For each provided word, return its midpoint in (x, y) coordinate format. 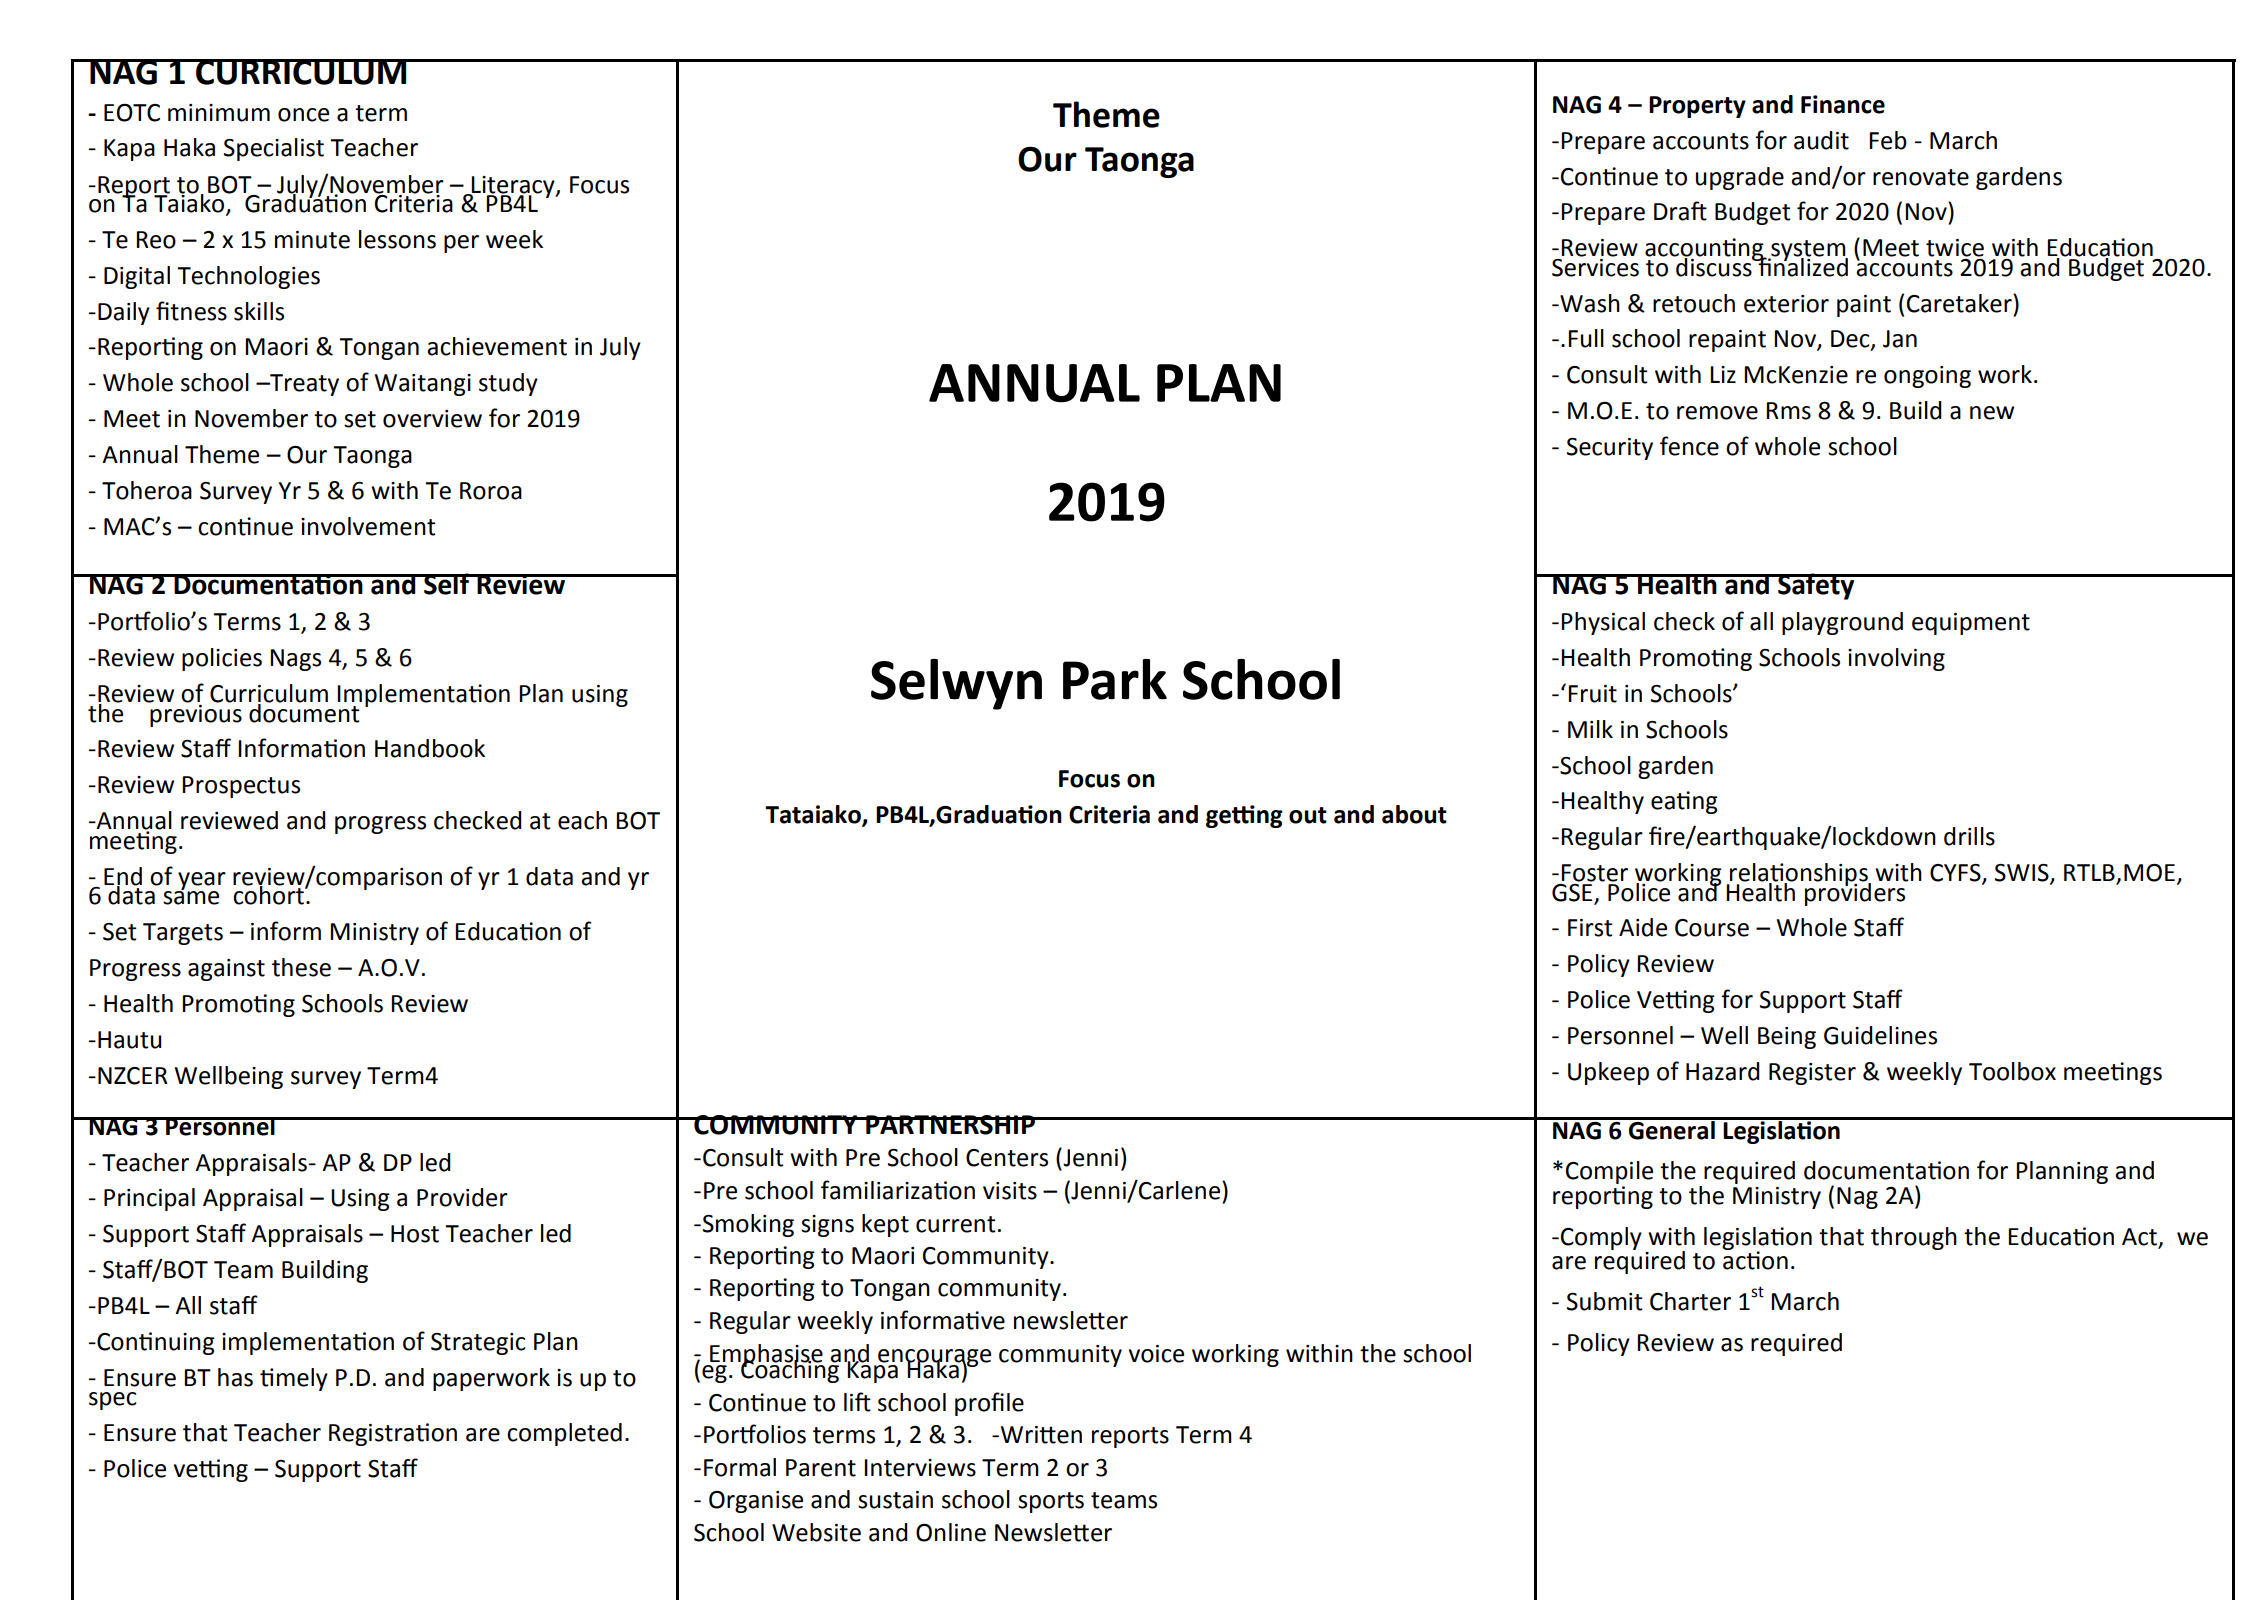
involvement (368, 526)
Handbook (430, 748)
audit (1821, 140)
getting (1244, 816)
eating (1684, 802)
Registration (393, 1434)
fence (1689, 446)
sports (1051, 1502)
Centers (1007, 1158)
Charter (1690, 1301)
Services (1595, 266)
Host (415, 1234)
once (303, 115)
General (1672, 1129)
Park (1115, 679)
